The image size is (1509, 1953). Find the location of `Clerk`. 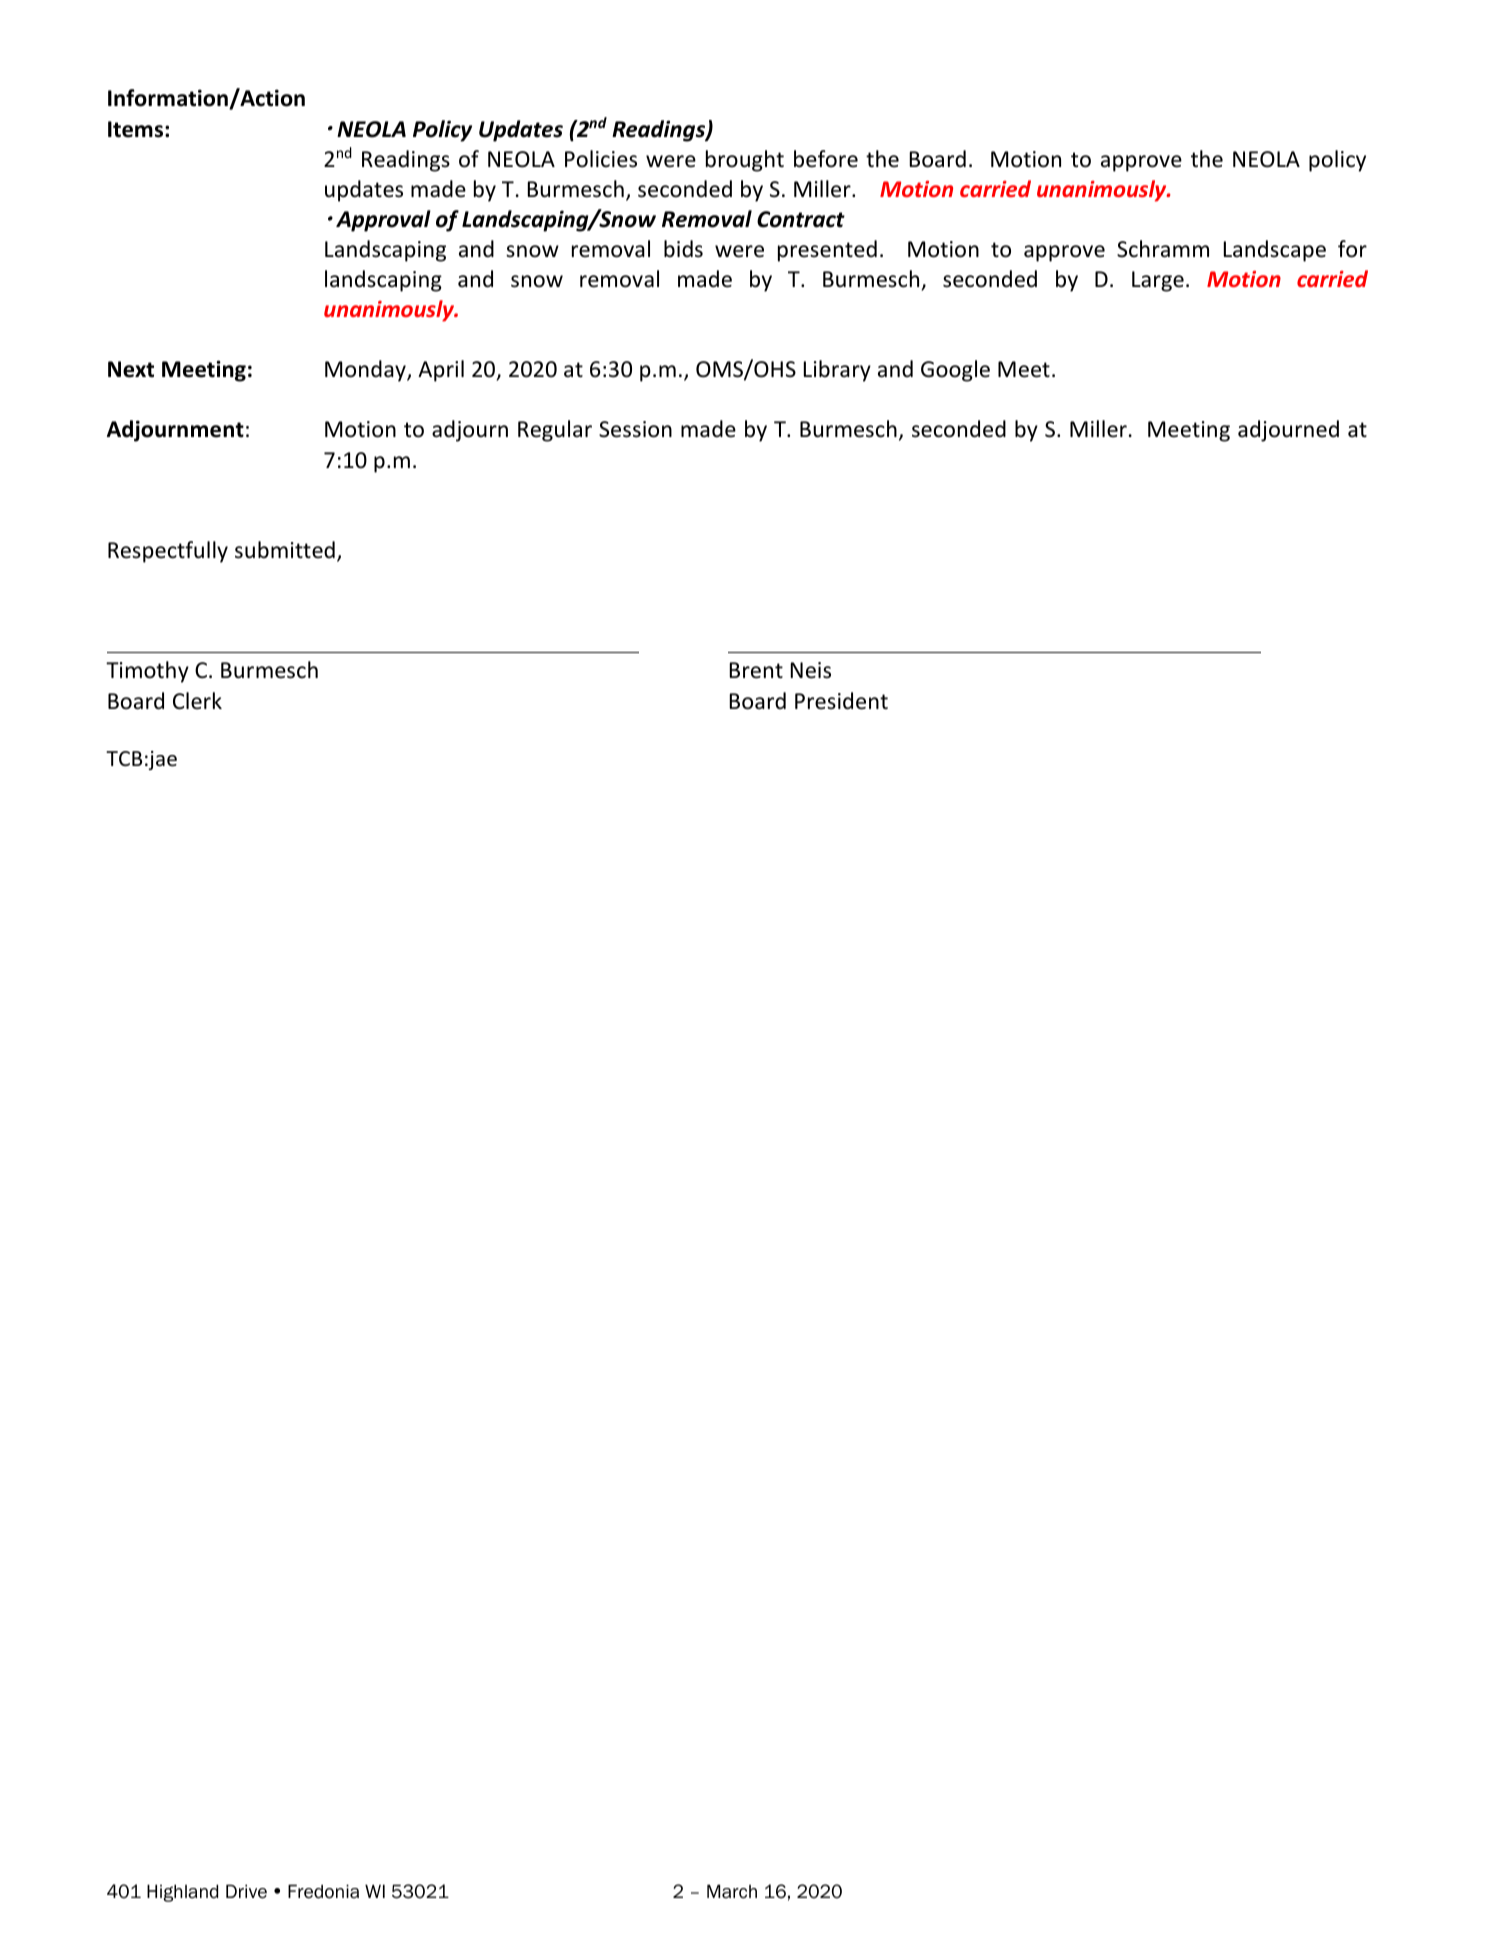

Clerk is located at coordinates (197, 701).
